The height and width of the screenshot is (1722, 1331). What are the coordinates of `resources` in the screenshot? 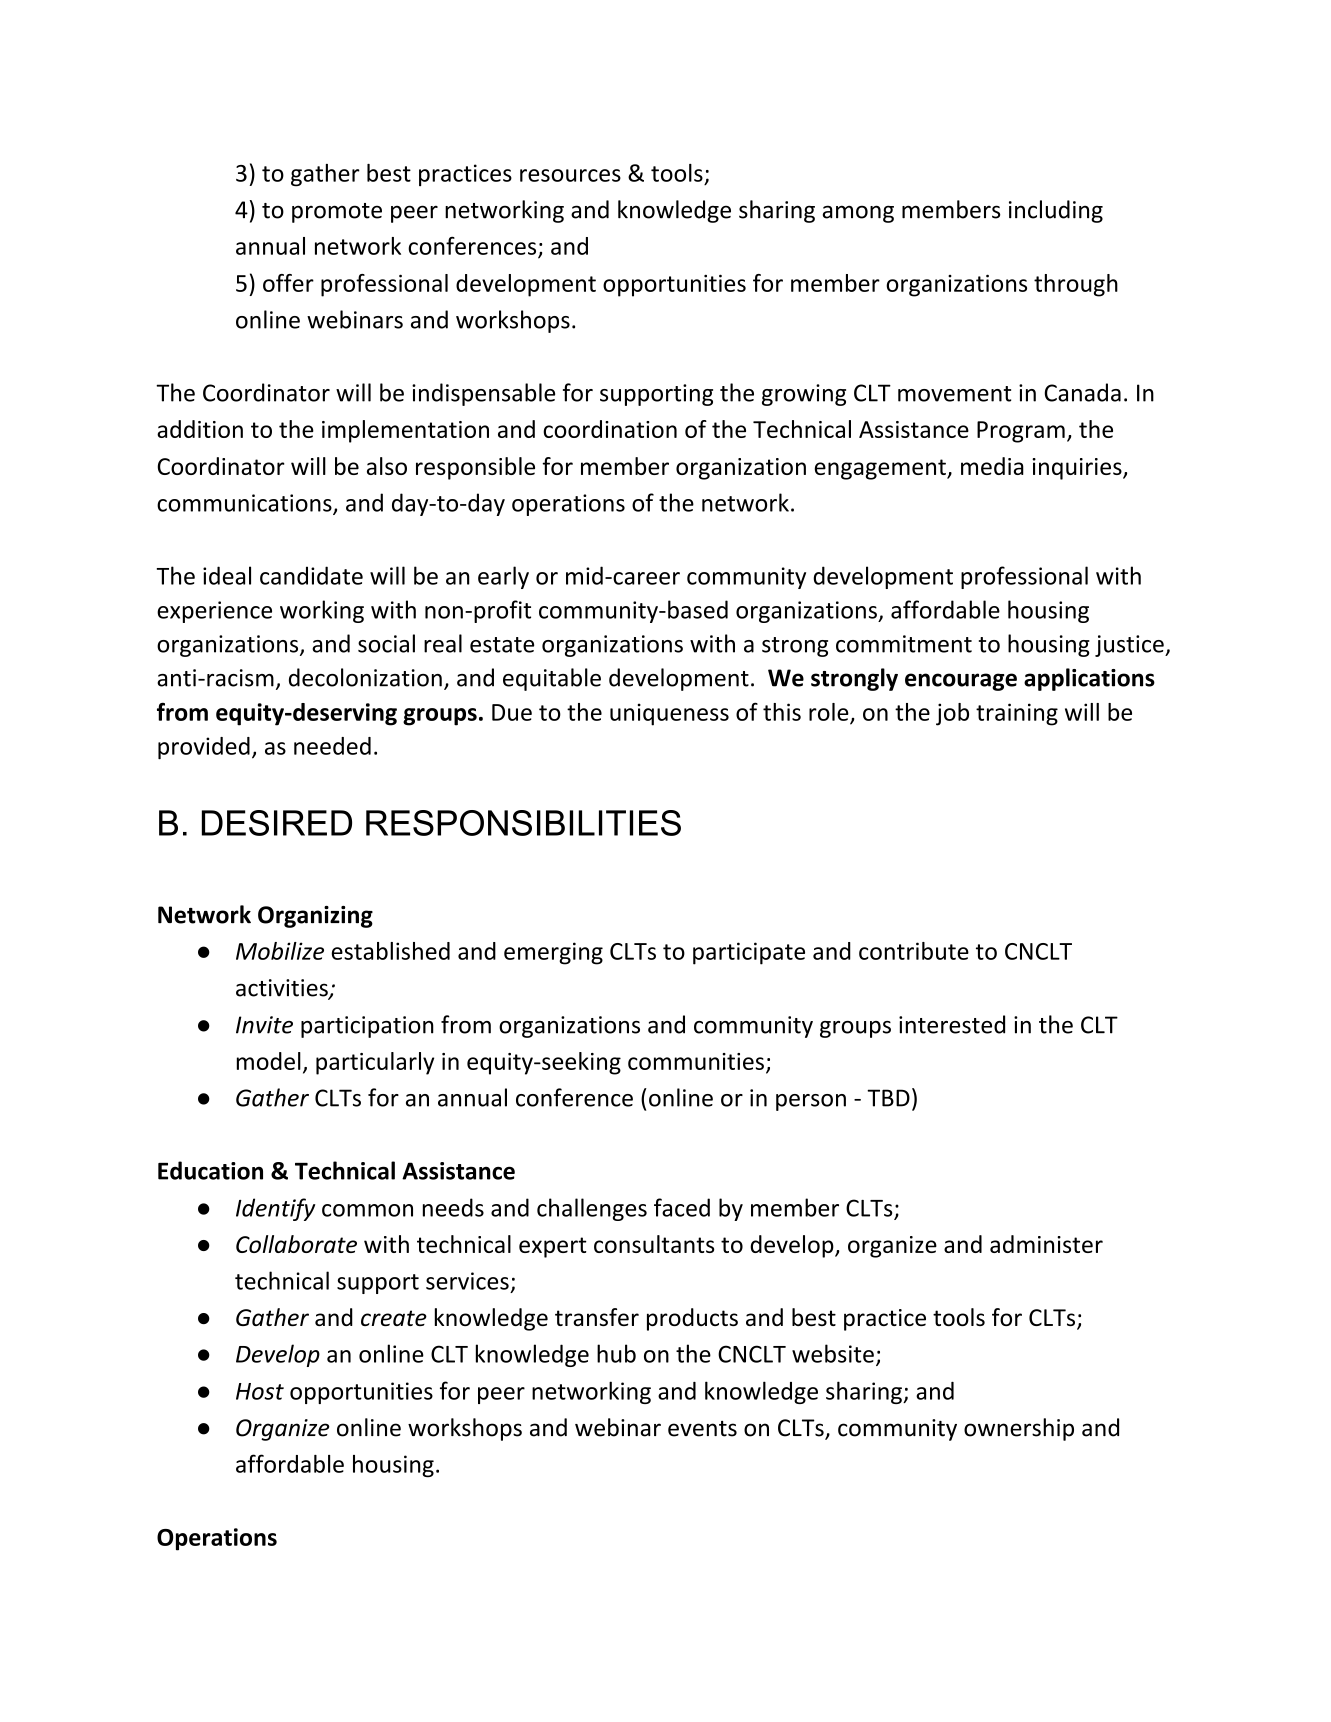 It's located at (570, 175).
